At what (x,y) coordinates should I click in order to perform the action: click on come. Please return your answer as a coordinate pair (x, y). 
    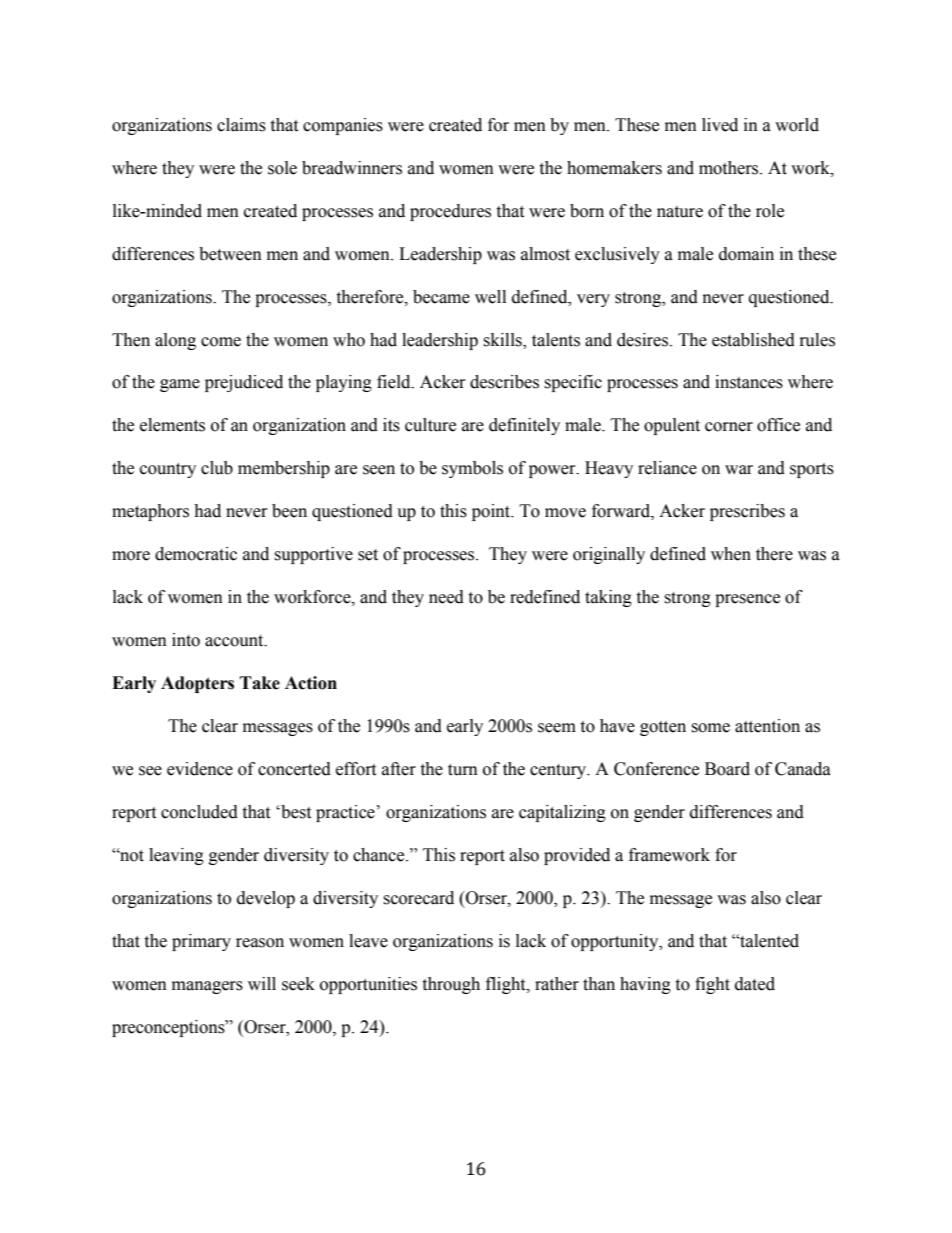
    Looking at the image, I should click on (221, 342).
